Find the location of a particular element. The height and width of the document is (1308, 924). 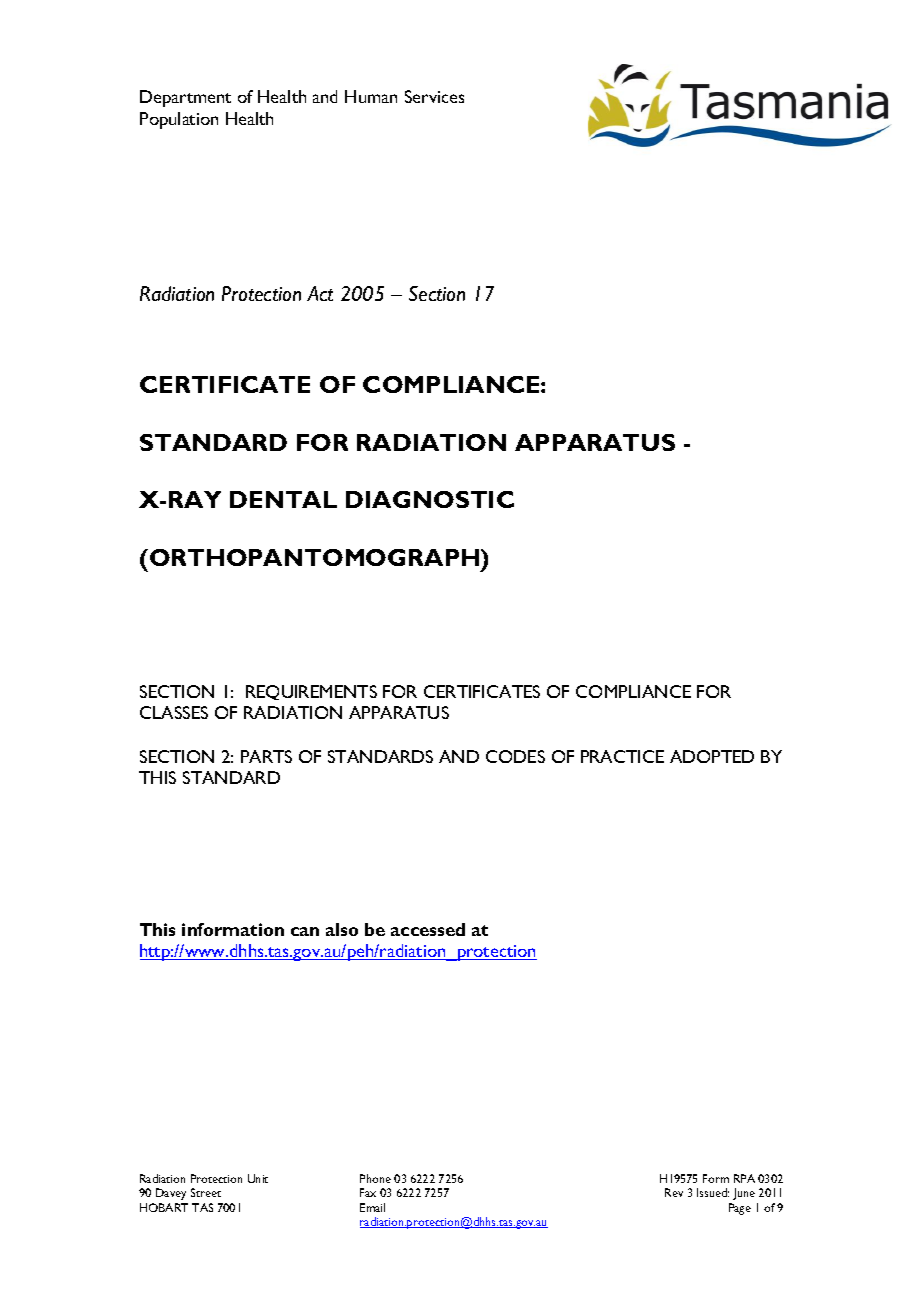

Services is located at coordinates (434, 96).
